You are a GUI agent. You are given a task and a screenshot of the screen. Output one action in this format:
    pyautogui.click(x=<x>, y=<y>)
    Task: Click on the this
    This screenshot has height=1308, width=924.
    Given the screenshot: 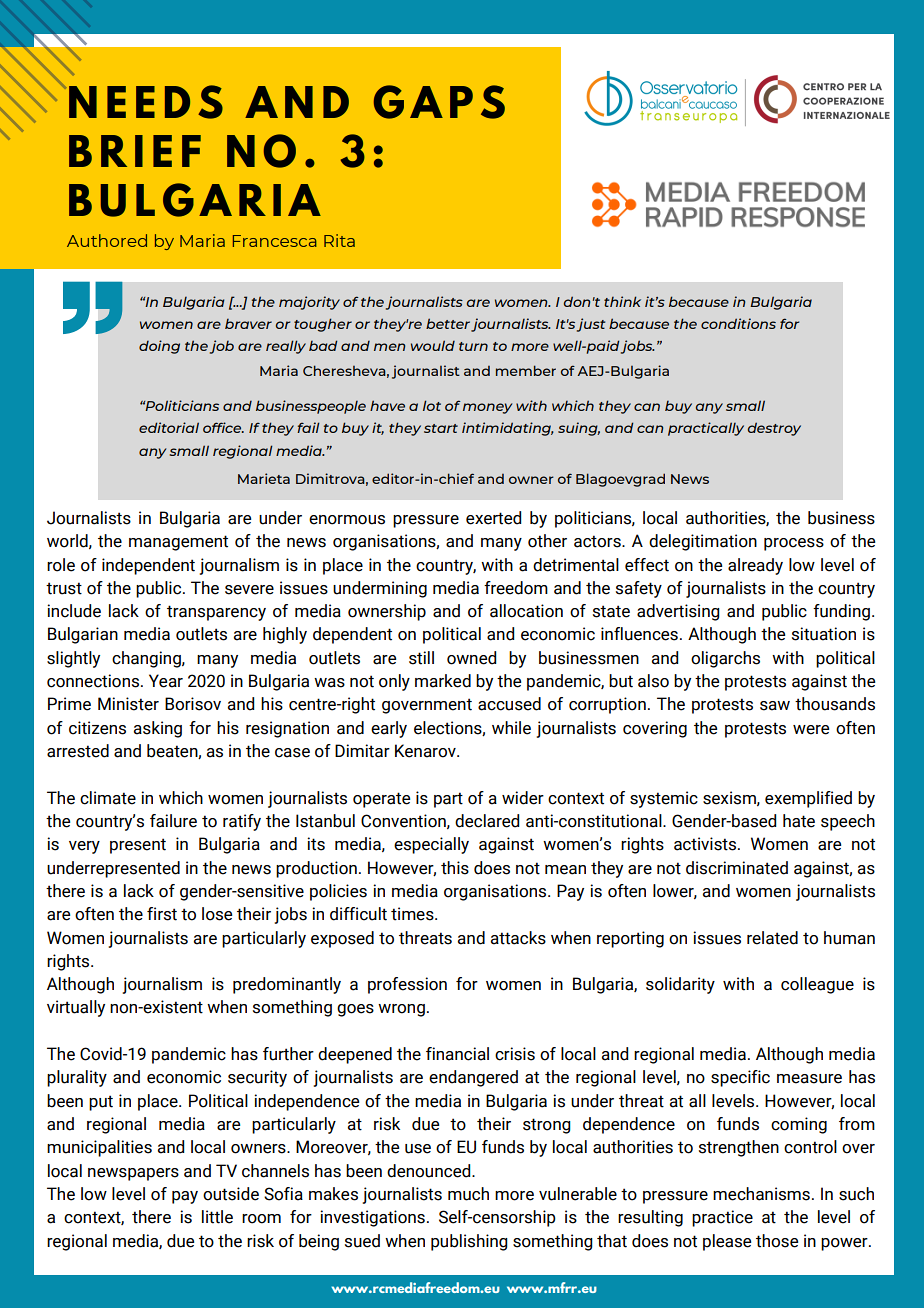 What is the action you would take?
    pyautogui.click(x=455, y=868)
